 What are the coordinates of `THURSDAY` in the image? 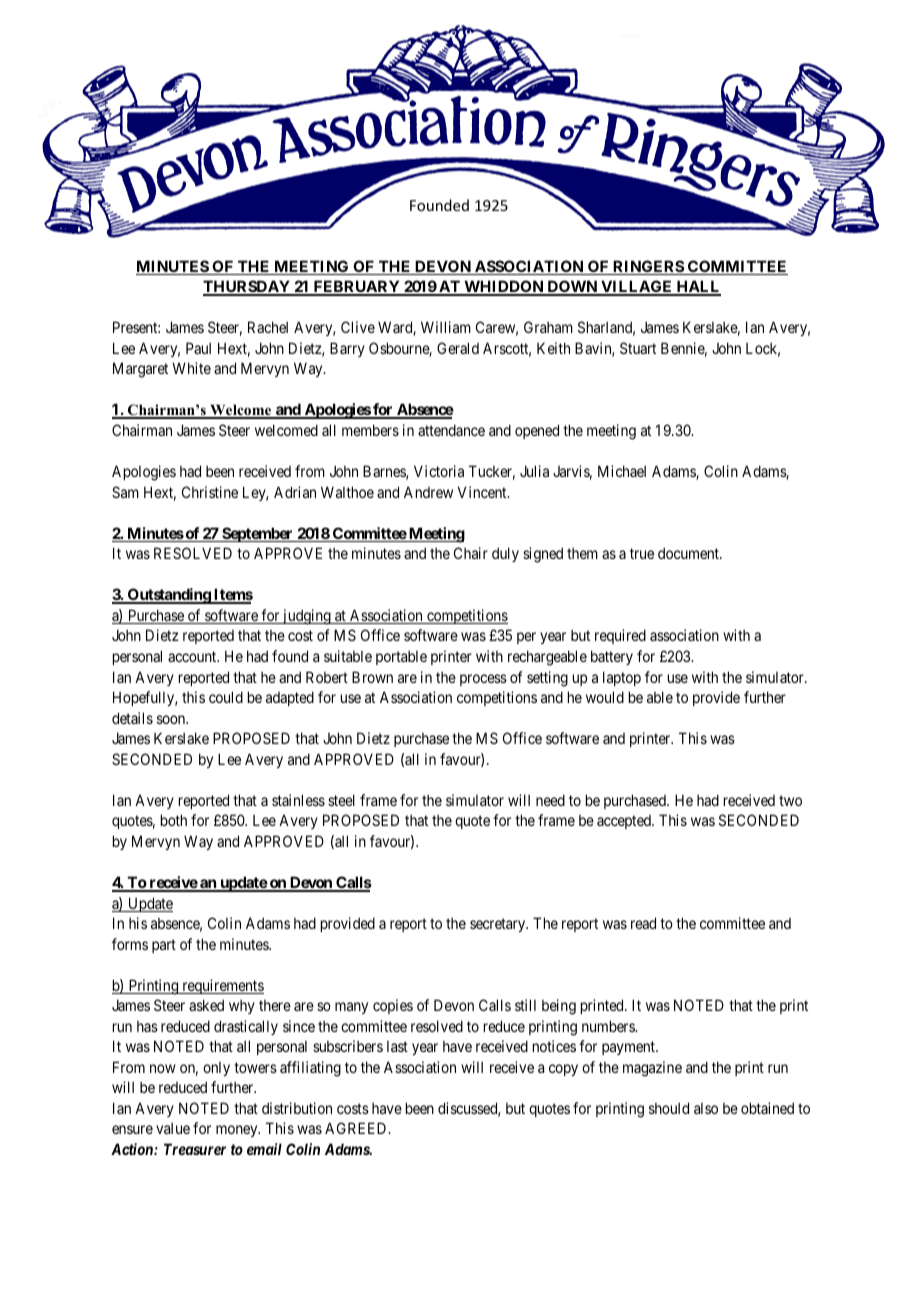 It's located at (247, 287).
